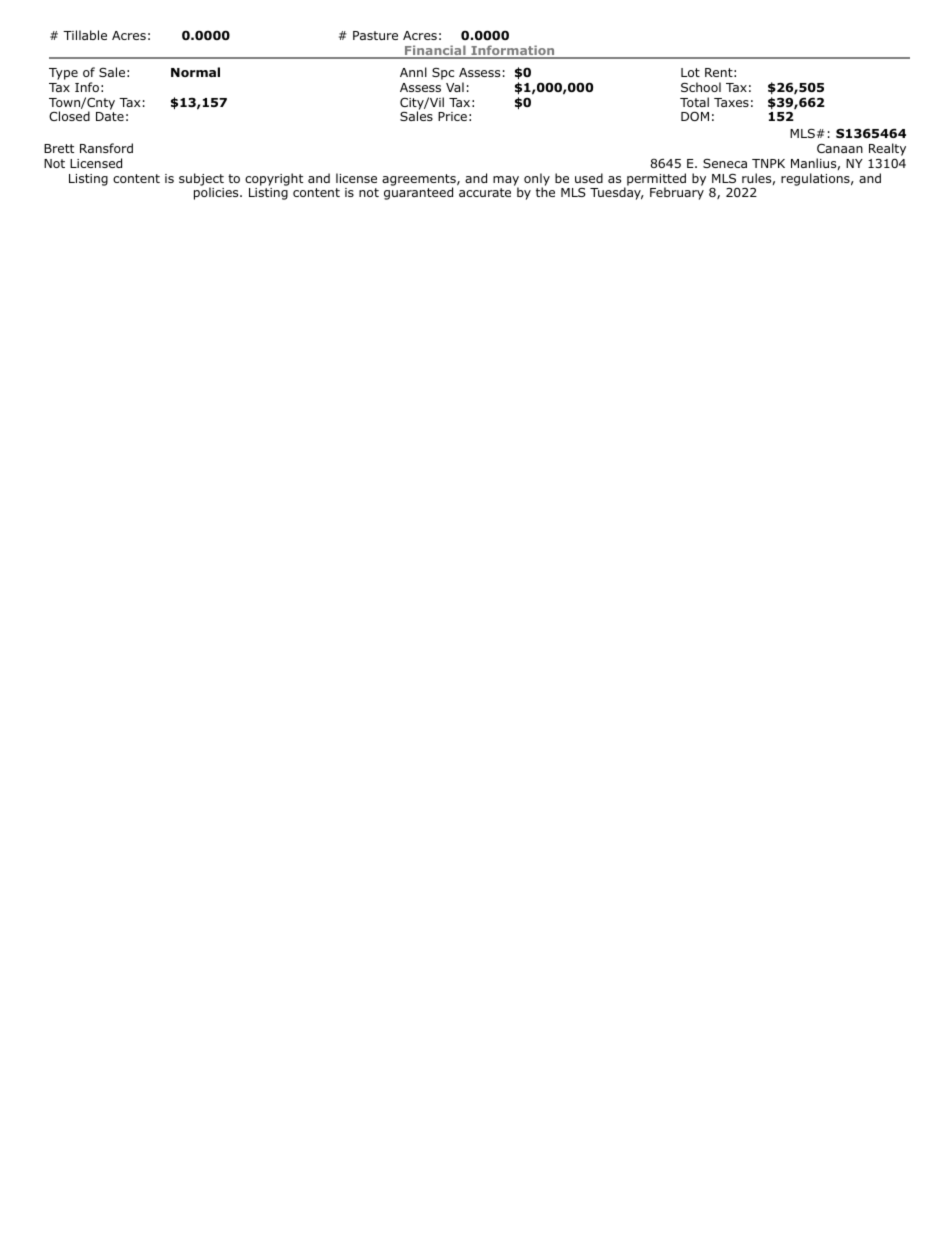 This image has height=1233, width=952. Describe the element at coordinates (217, 193) in the image. I see `policies` at that location.
